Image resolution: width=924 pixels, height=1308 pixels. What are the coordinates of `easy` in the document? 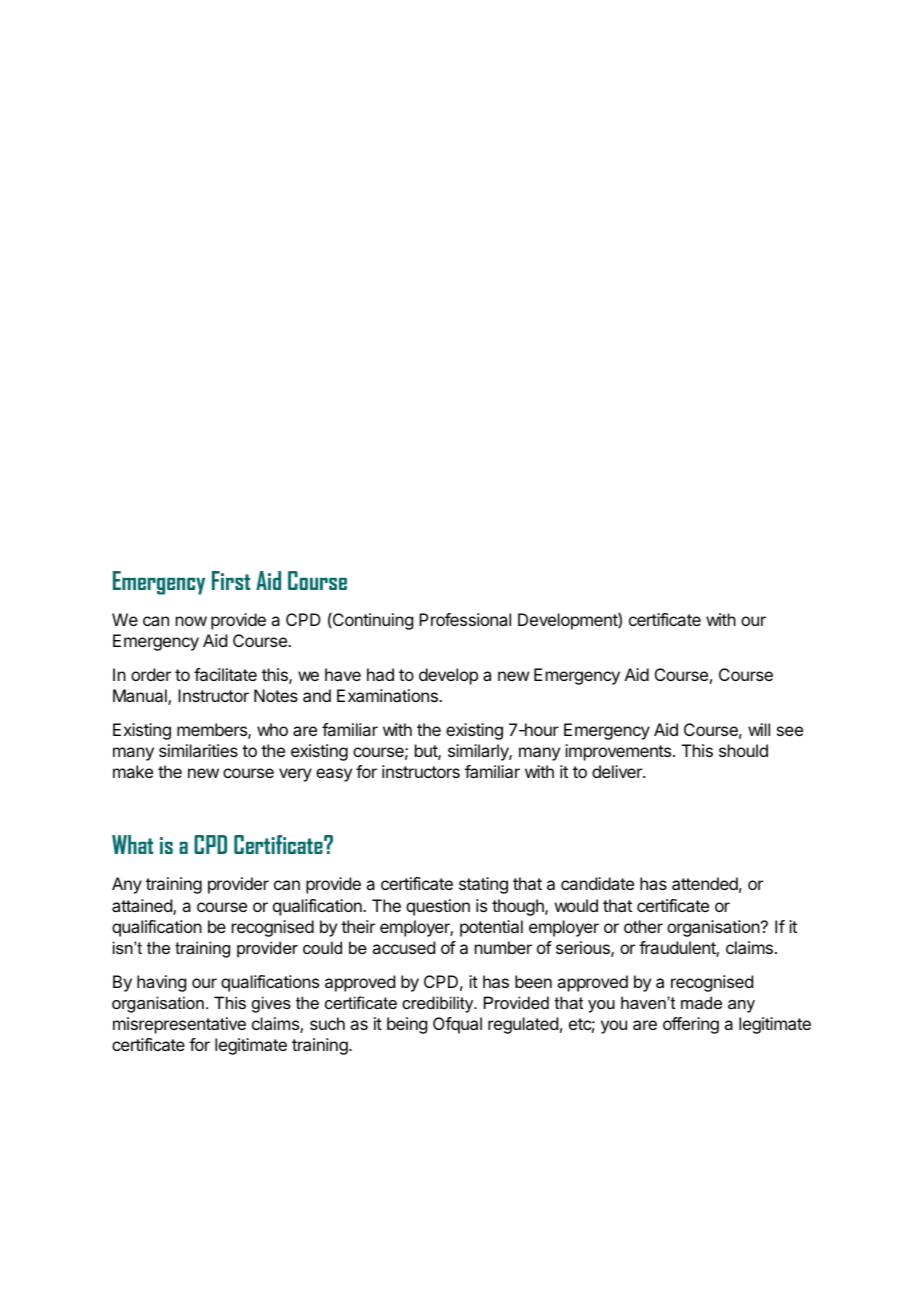 It's located at (334, 775).
